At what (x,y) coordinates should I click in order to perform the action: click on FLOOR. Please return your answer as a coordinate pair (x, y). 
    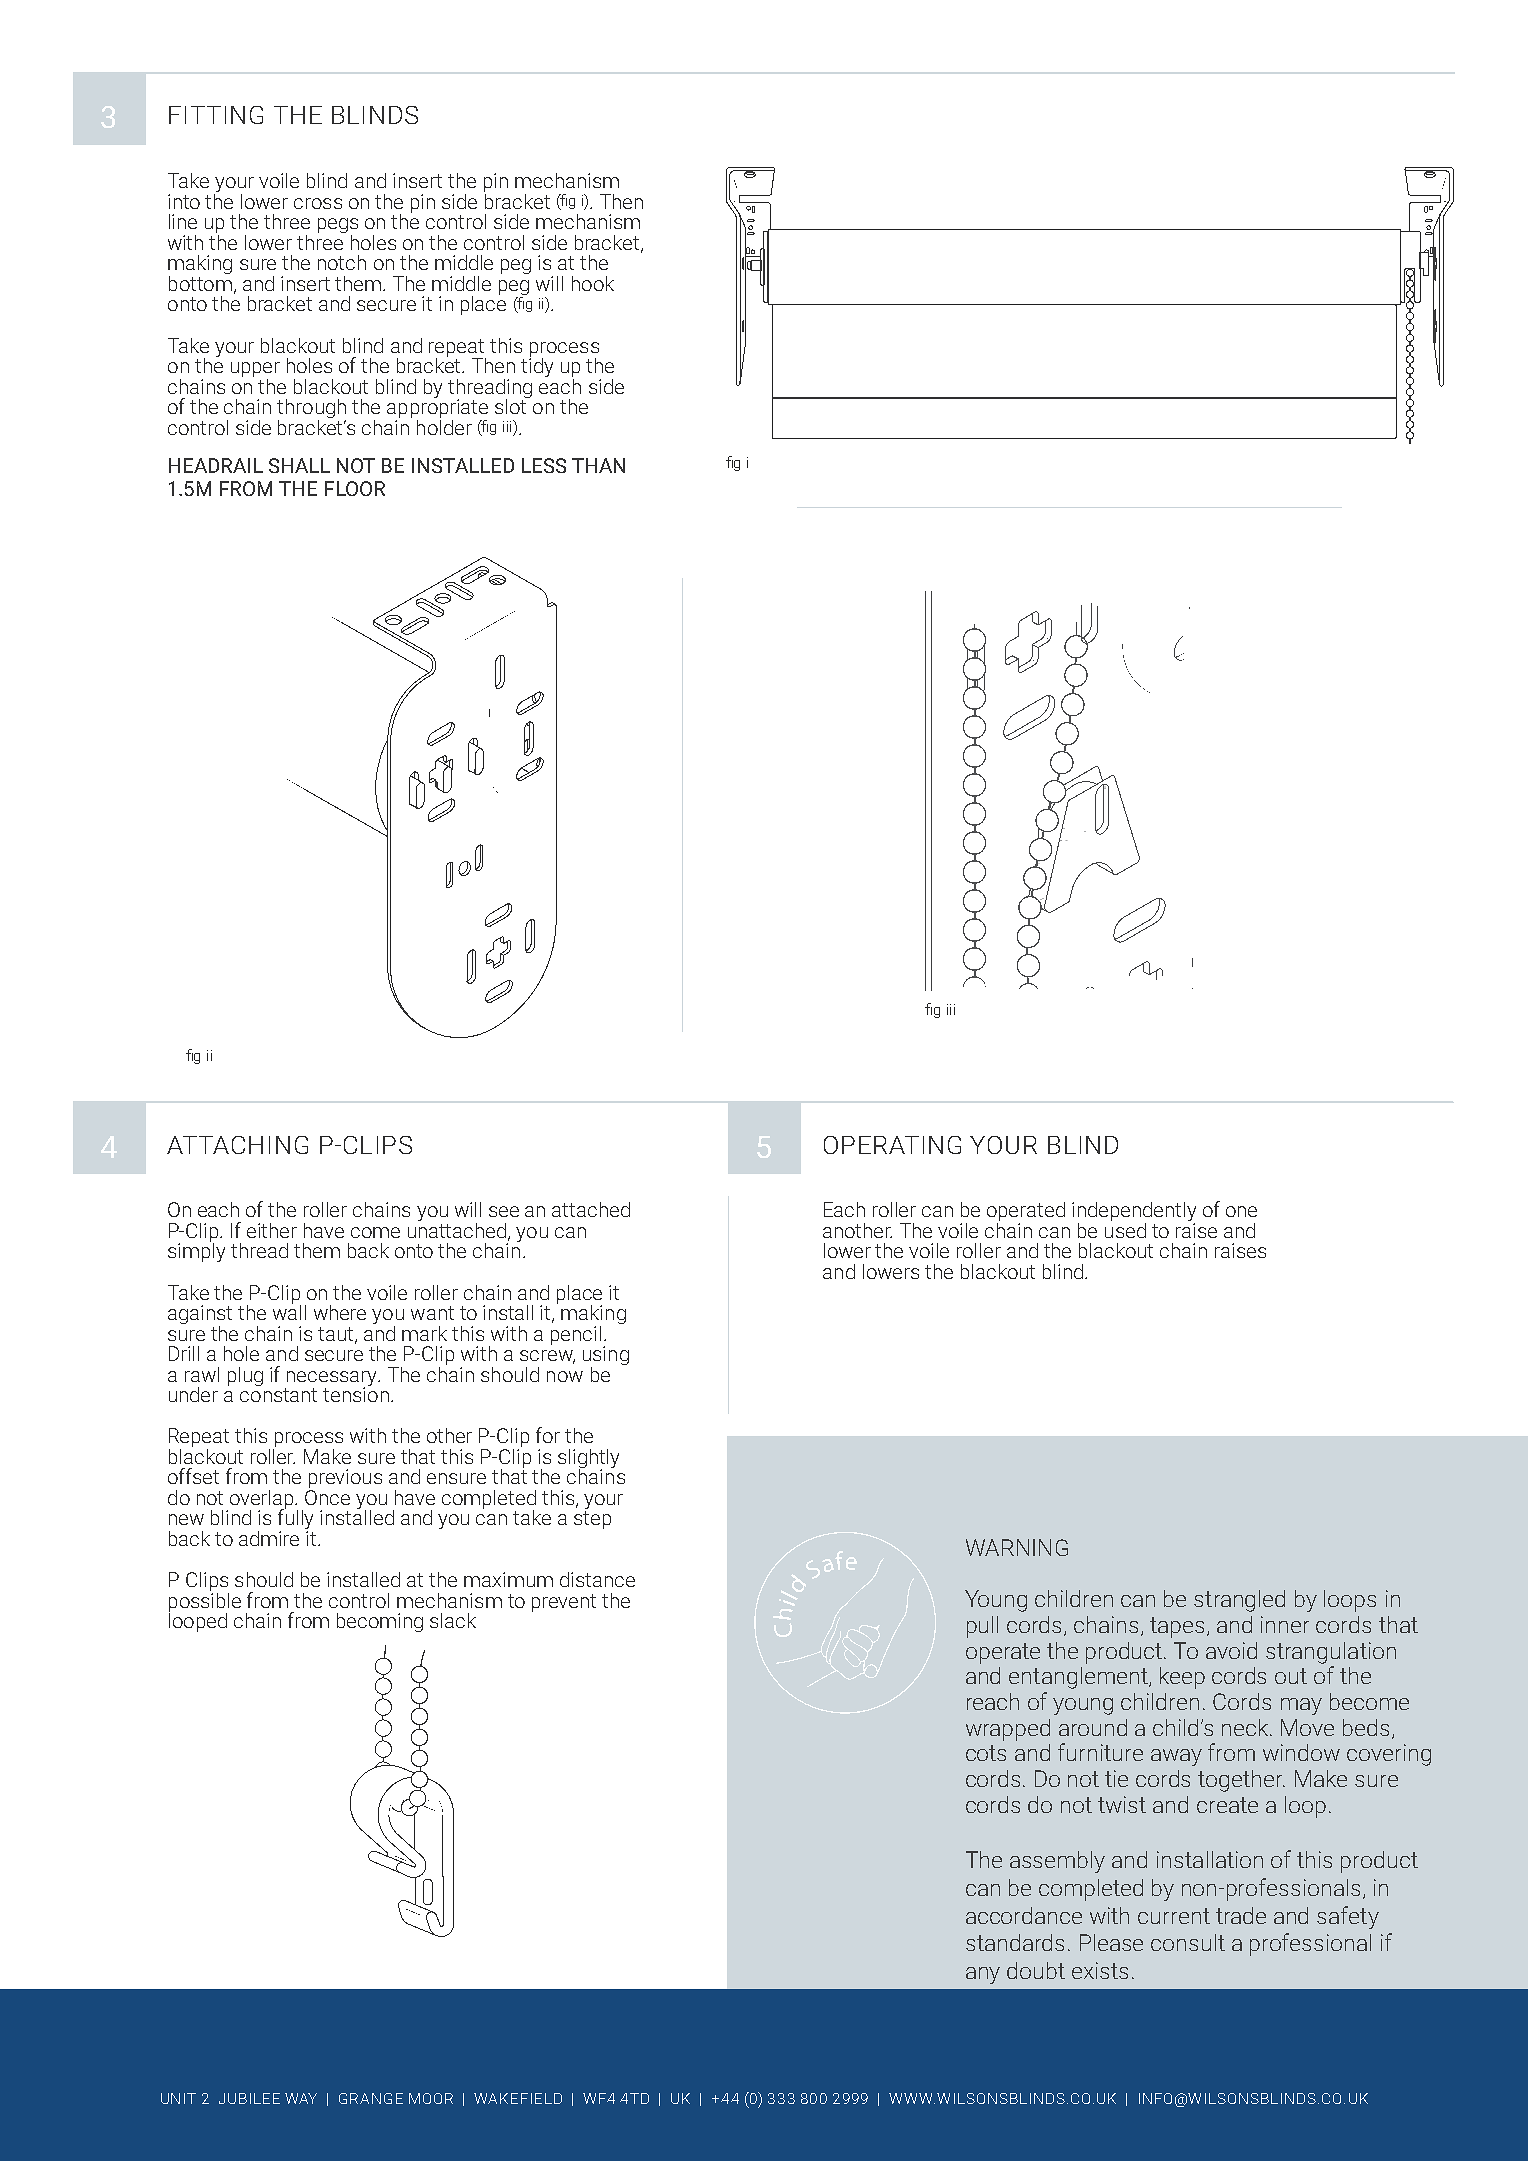
    Looking at the image, I should click on (355, 488).
